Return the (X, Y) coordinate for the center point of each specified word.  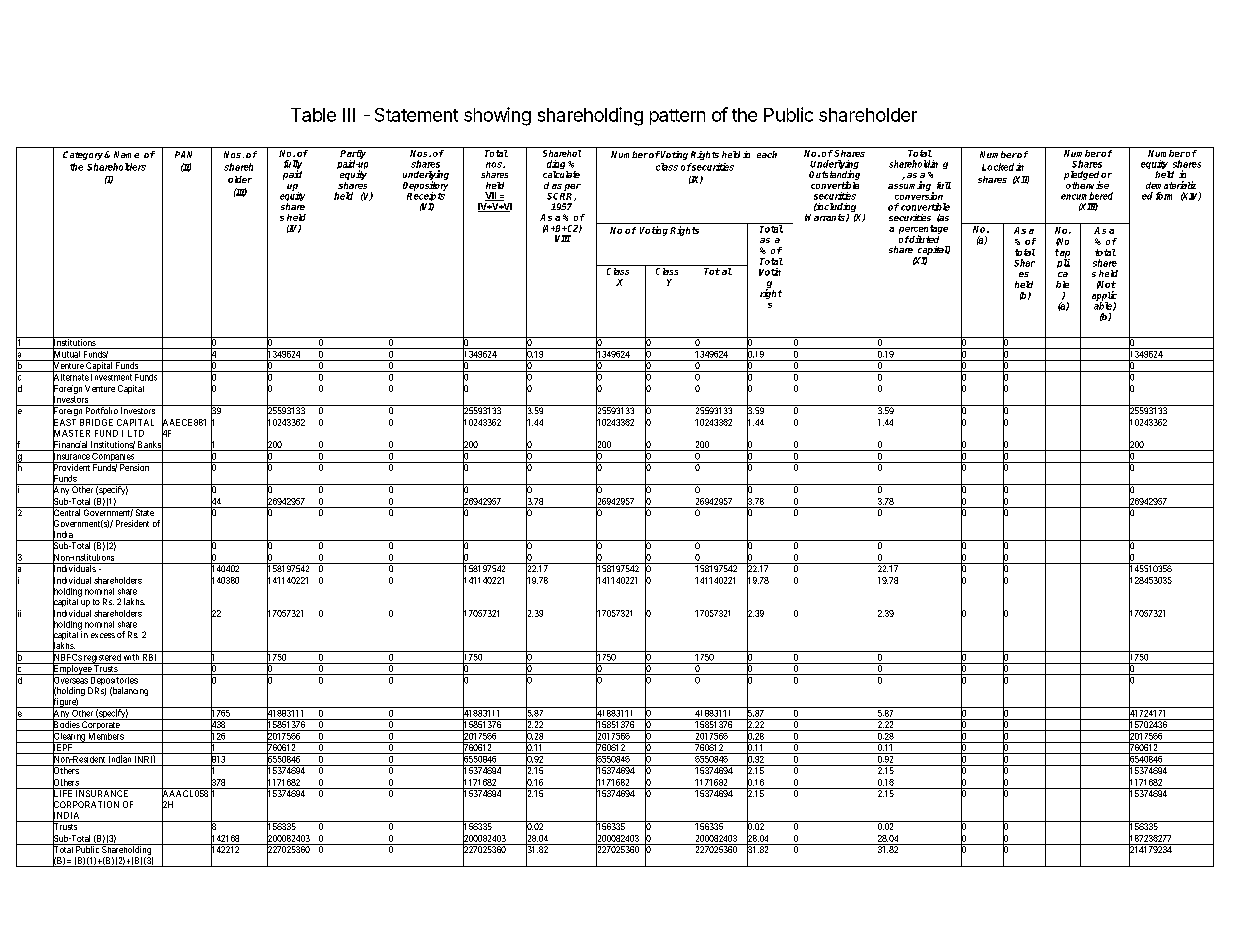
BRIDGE (96, 422)
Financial (70, 445)
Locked (998, 167)
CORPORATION (86, 804)
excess (103, 635)
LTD (136, 433)
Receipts (426, 197)
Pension (135, 466)
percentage (923, 230)
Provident (71, 468)
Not (1106, 285)
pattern (677, 117)
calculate (561, 174)
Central (67, 513)
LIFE (63, 793)
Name (126, 154)
